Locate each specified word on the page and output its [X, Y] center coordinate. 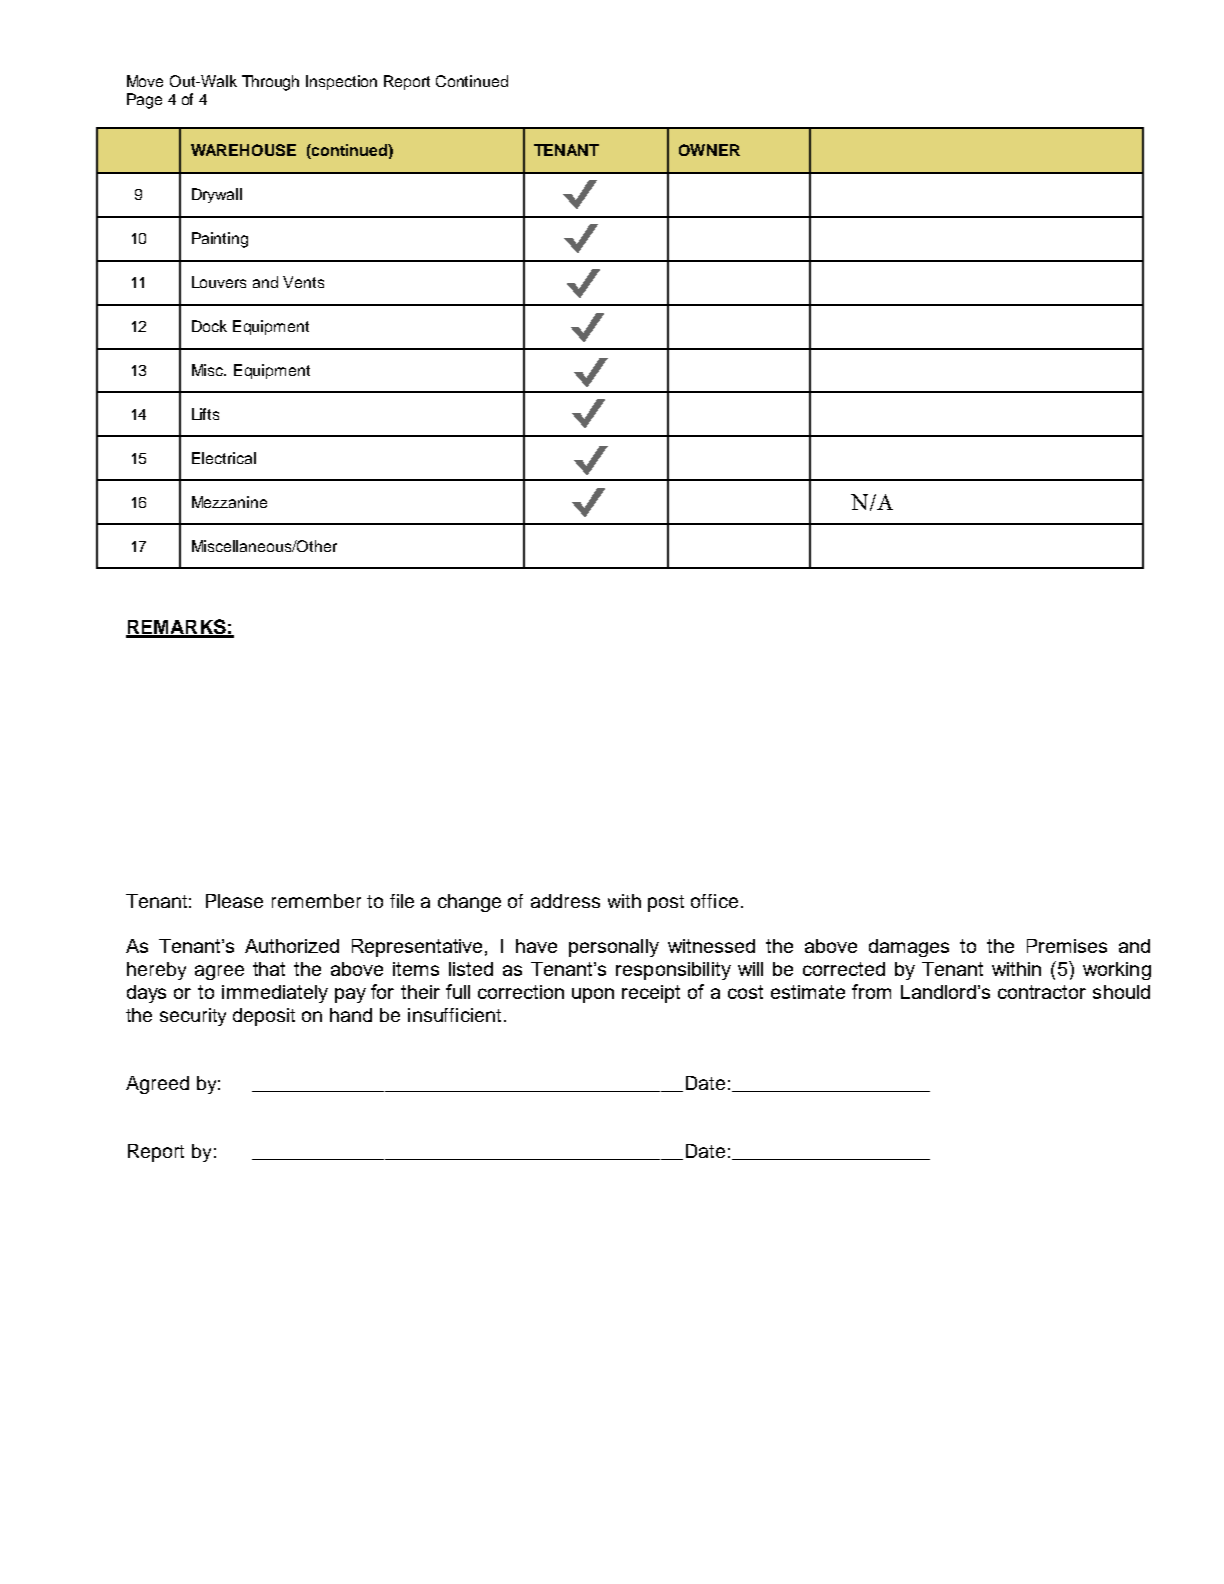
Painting [220, 240]
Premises [1067, 946]
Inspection [341, 82]
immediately [275, 994]
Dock [209, 326]
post [666, 903]
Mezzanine [229, 502]
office [714, 901]
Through [270, 83]
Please [234, 901]
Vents [303, 282]
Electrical [224, 458]
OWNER [709, 150]
